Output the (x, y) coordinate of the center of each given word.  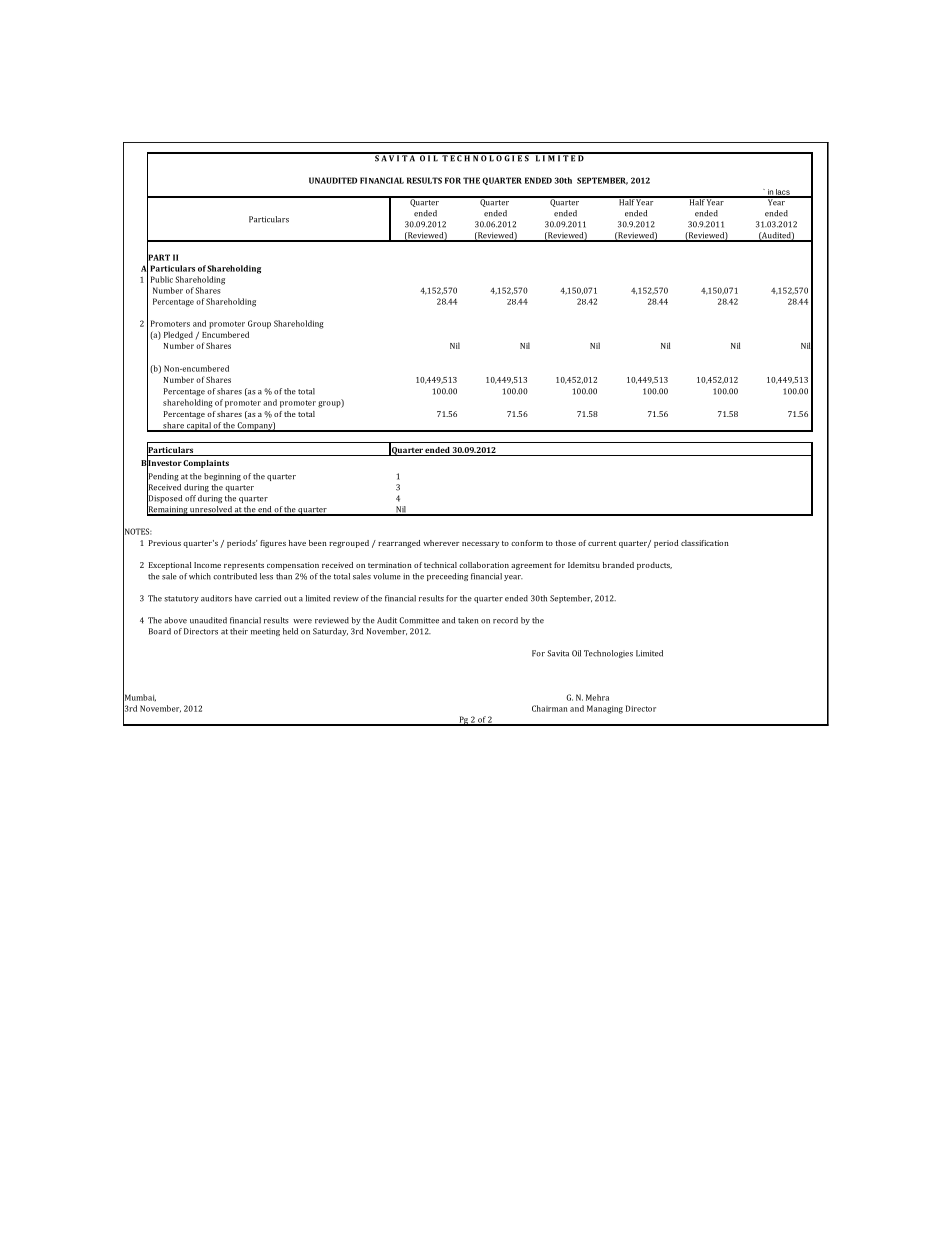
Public (162, 279)
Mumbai (139, 697)
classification (705, 543)
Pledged (178, 335)
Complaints (205, 464)
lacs (783, 193)
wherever (441, 543)
